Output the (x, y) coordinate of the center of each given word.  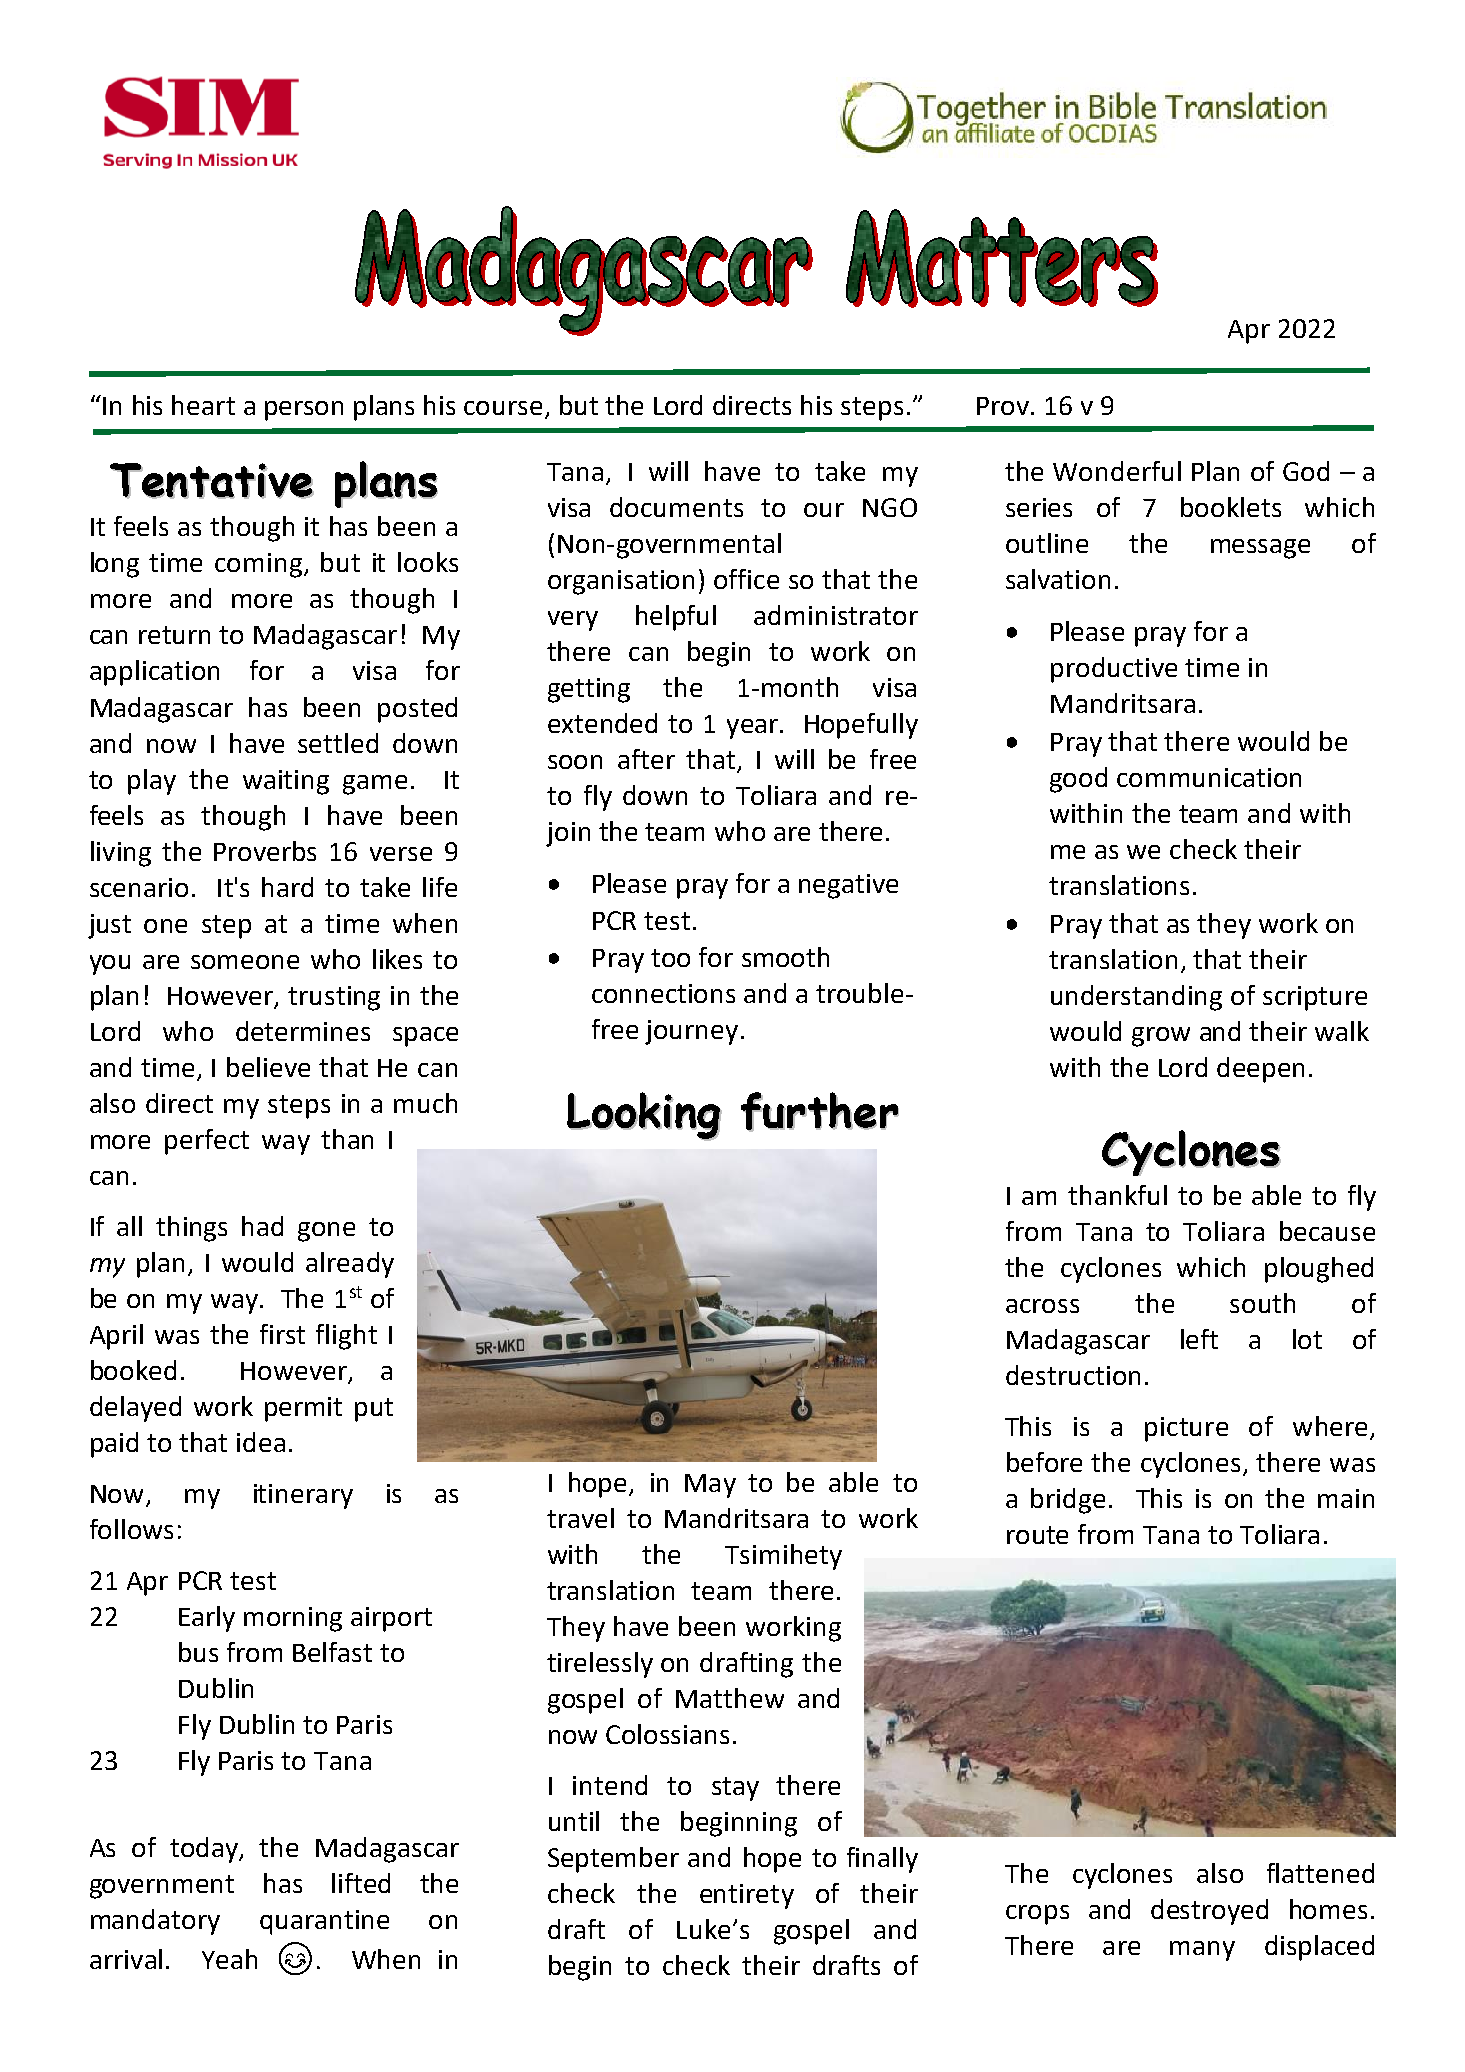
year (752, 729)
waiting (286, 782)
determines (303, 1031)
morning (293, 1619)
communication (1209, 777)
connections (663, 993)
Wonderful (1117, 471)
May (710, 1486)
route (1037, 1535)
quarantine (324, 1922)
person (304, 411)
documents (676, 507)
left (1199, 1339)
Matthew (730, 1698)
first (282, 1334)
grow (1161, 1037)
